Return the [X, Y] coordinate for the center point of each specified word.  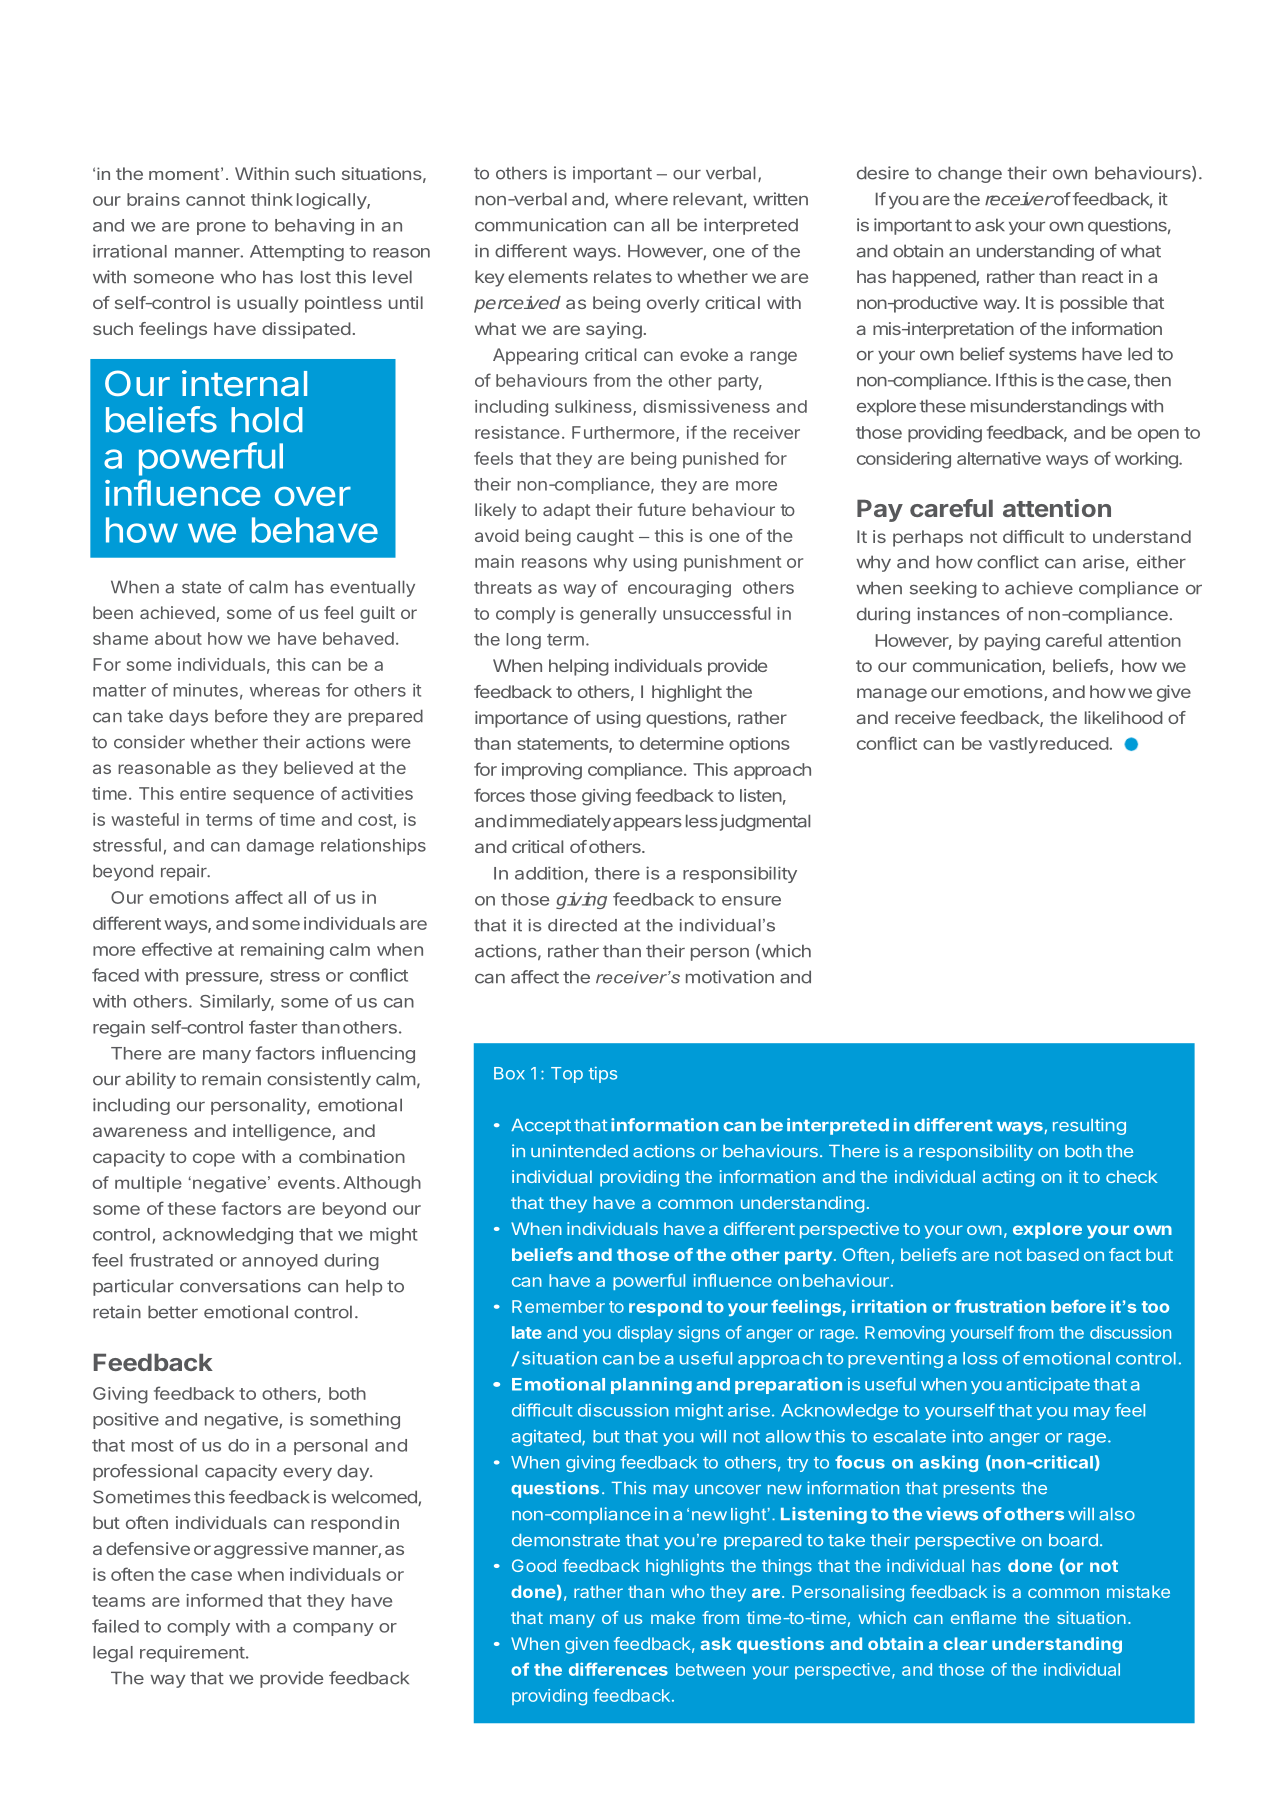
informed [224, 1600]
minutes [205, 690]
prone [221, 228]
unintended [579, 1151]
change [970, 174]
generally [618, 615]
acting [1008, 1178]
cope [214, 1160]
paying [1012, 642]
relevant [708, 199]
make [673, 1617]
